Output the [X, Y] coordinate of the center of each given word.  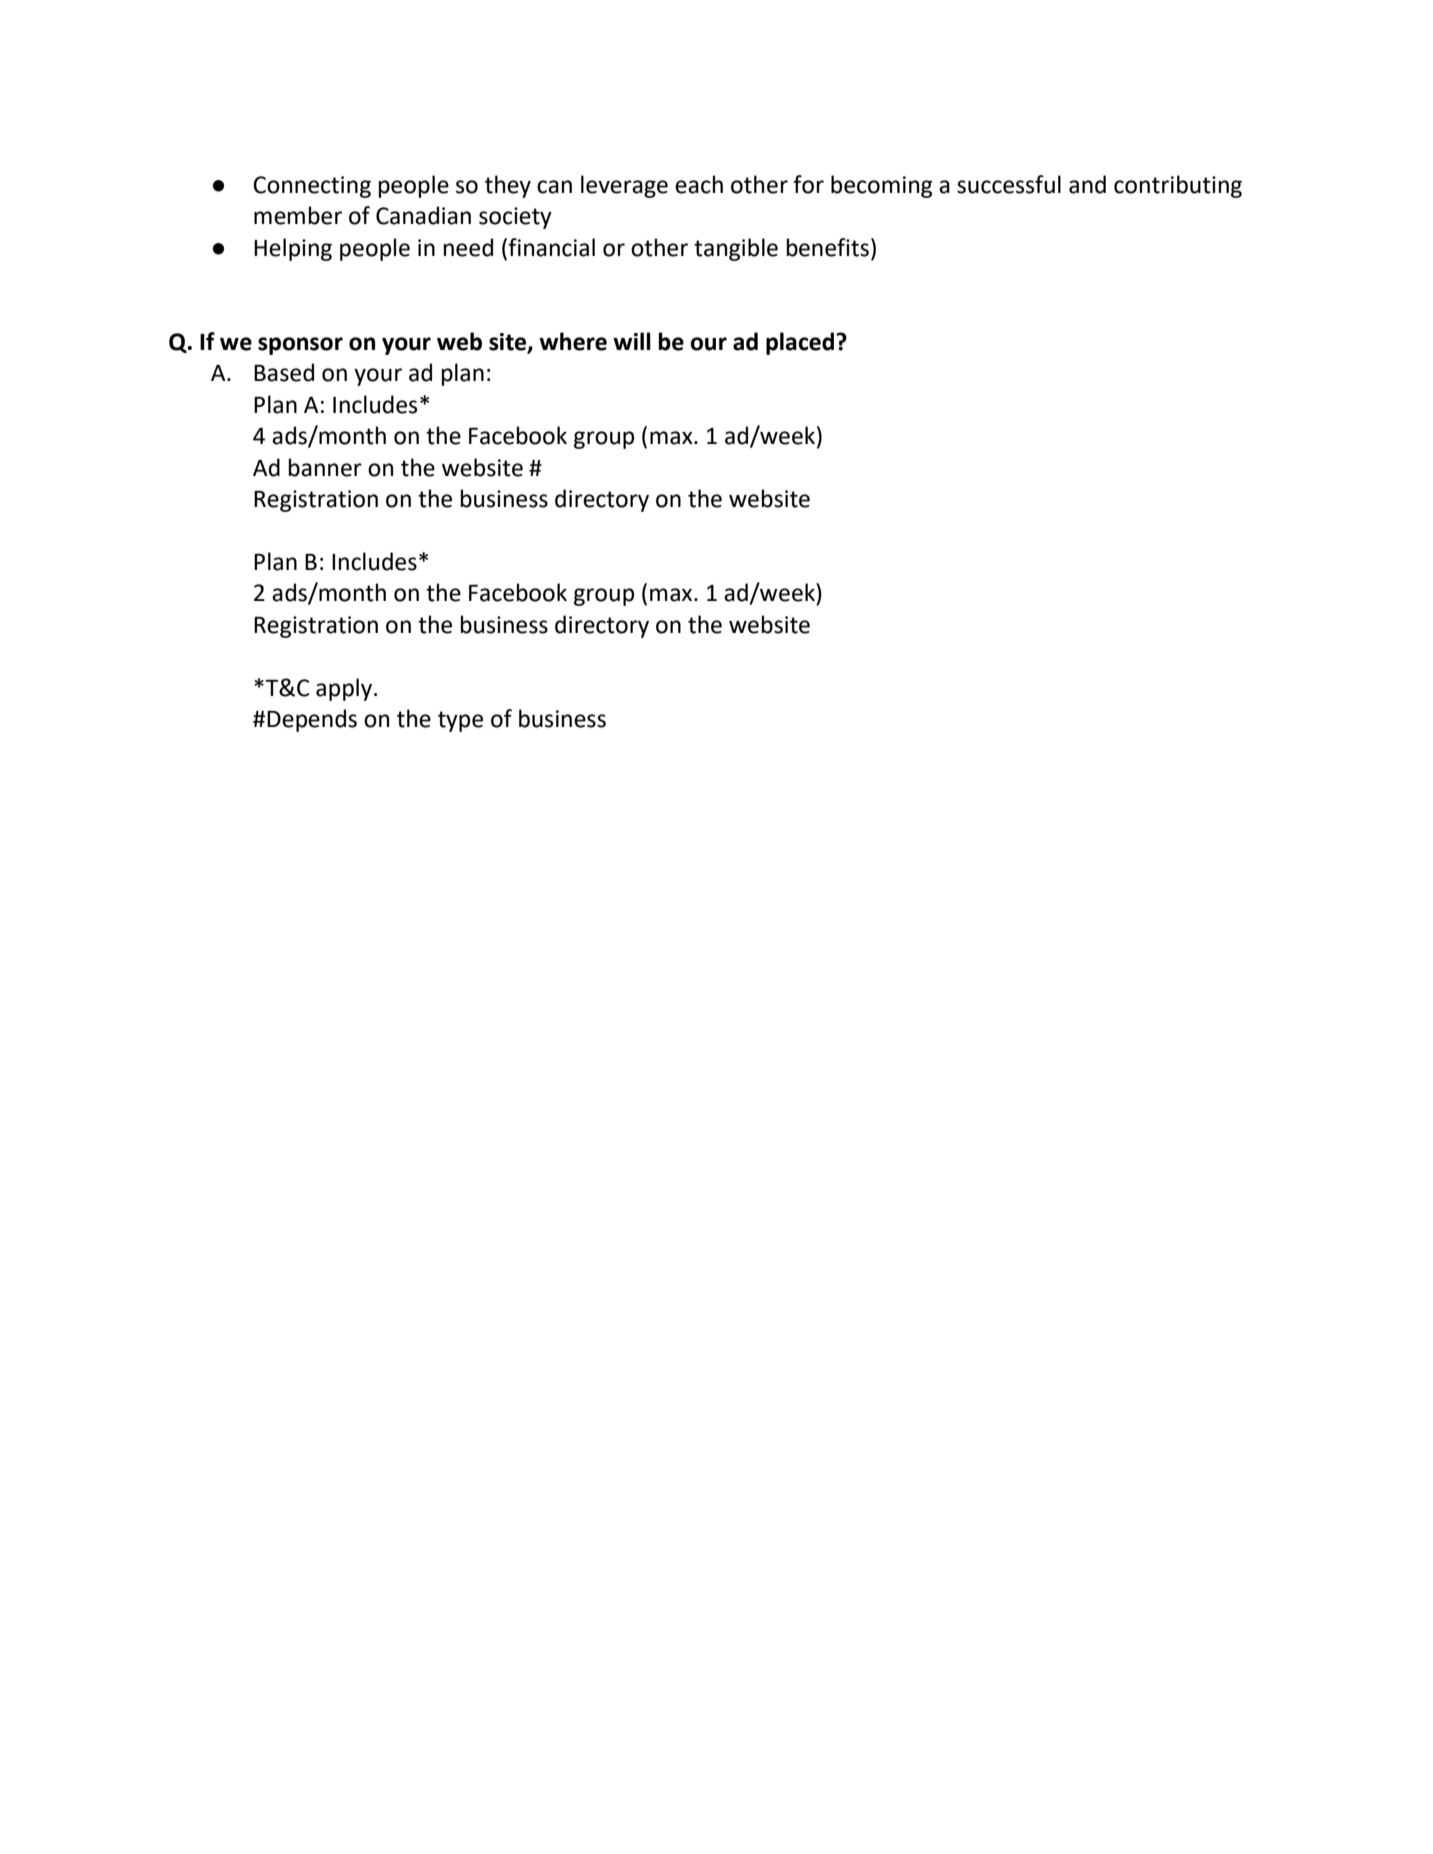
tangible [736, 249]
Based [284, 372]
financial [551, 247]
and [1087, 184]
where [573, 341]
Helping [293, 249]
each [699, 184]
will [632, 341]
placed [801, 343]
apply [345, 689]
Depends [312, 720]
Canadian [423, 215]
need [468, 247]
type [460, 721]
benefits [828, 247]
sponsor [300, 346]
